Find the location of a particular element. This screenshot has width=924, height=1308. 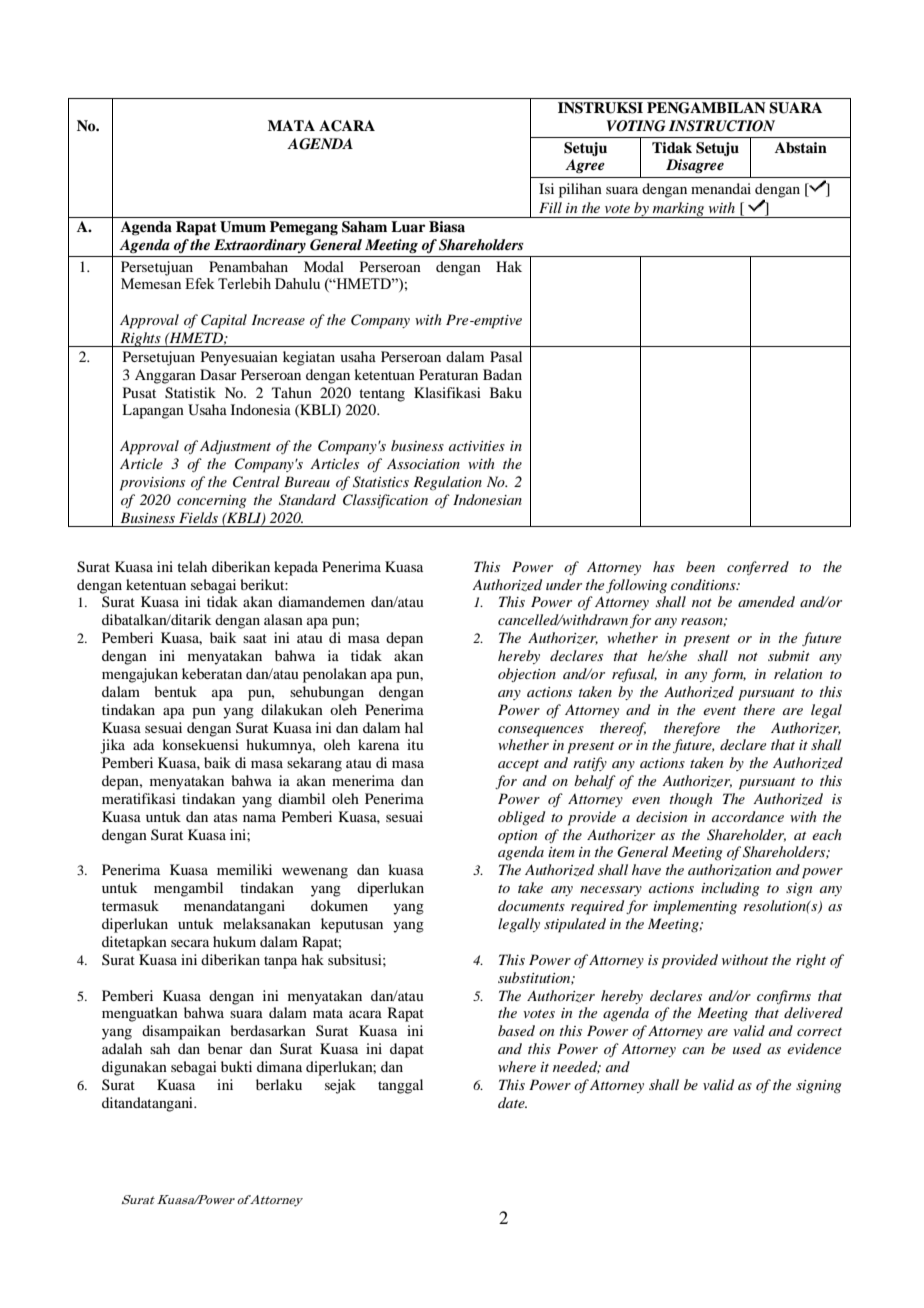

conferred is located at coordinates (758, 568).
